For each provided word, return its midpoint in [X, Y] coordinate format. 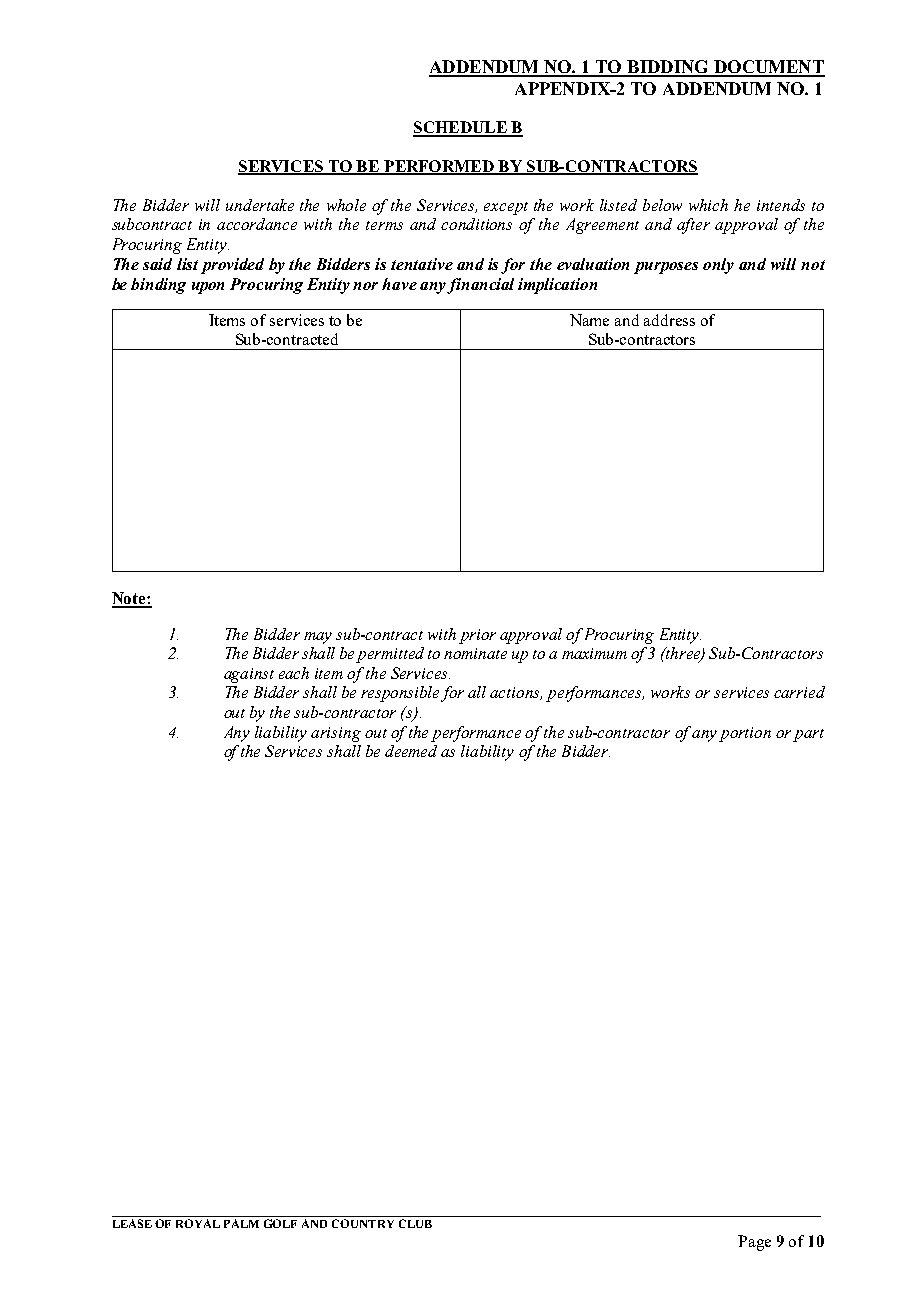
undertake [260, 205]
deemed [411, 751]
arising [336, 734]
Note [130, 599]
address [669, 320]
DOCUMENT [768, 68]
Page [754, 1243]
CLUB [415, 1223]
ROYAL [198, 1223]
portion [745, 734]
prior [477, 636]
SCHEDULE [461, 128]
